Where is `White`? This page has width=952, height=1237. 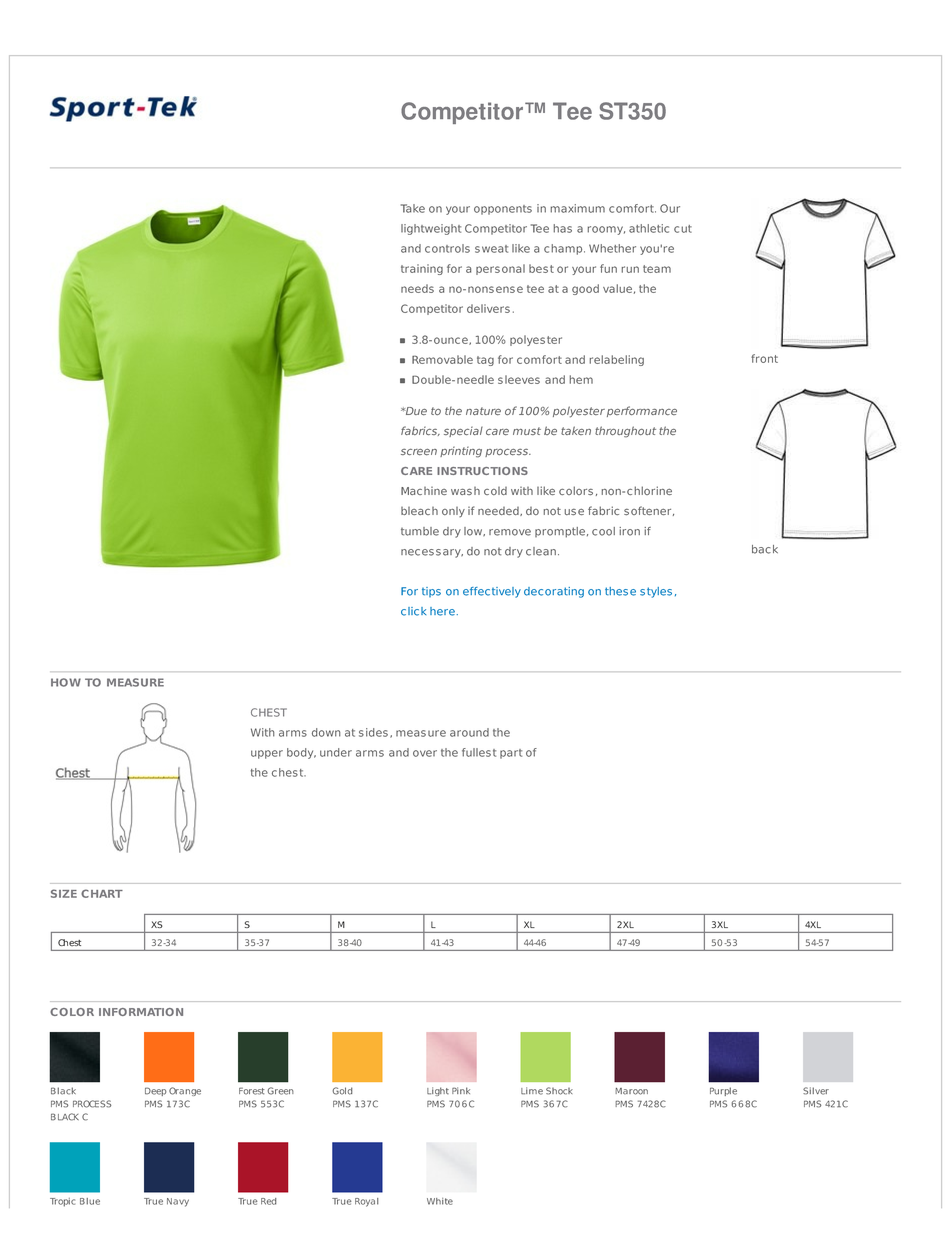 White is located at coordinates (440, 1201).
